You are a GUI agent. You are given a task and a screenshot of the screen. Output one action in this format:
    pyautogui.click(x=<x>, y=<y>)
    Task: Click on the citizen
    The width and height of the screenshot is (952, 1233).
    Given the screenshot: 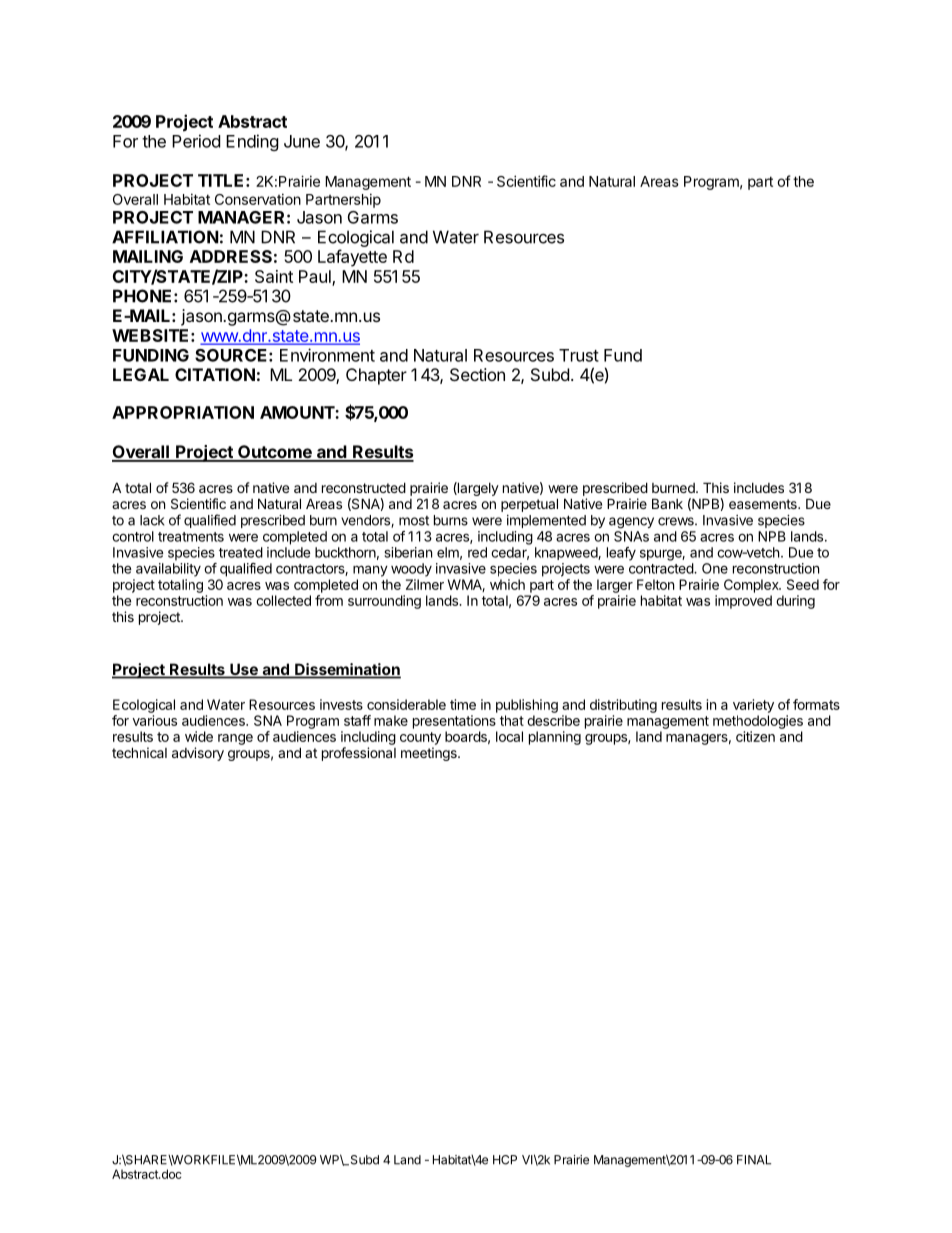 What is the action you would take?
    pyautogui.click(x=755, y=736)
